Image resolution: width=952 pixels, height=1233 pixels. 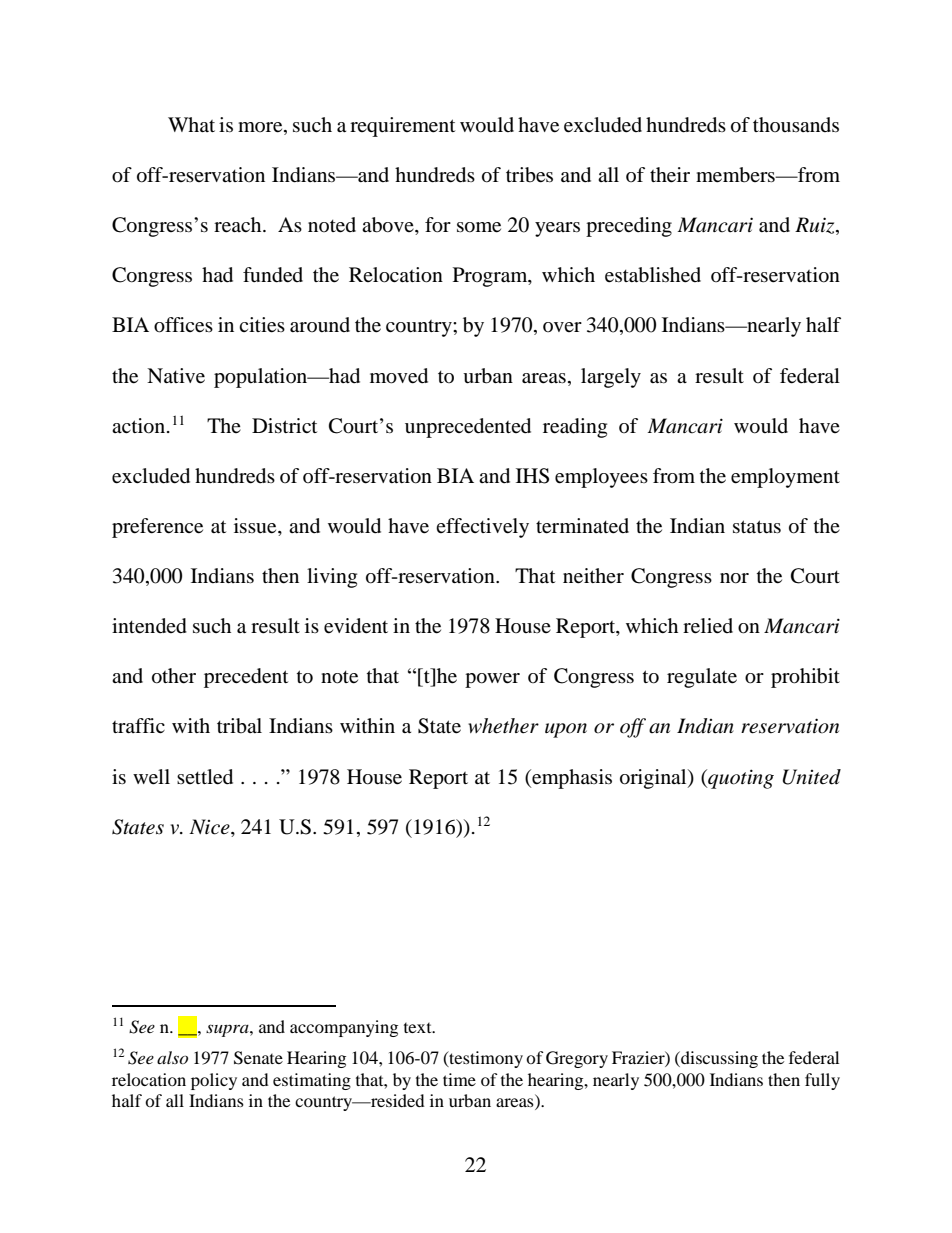 What do you see at coordinates (258, 1058) in the page?
I see `Senate` at bounding box center [258, 1058].
